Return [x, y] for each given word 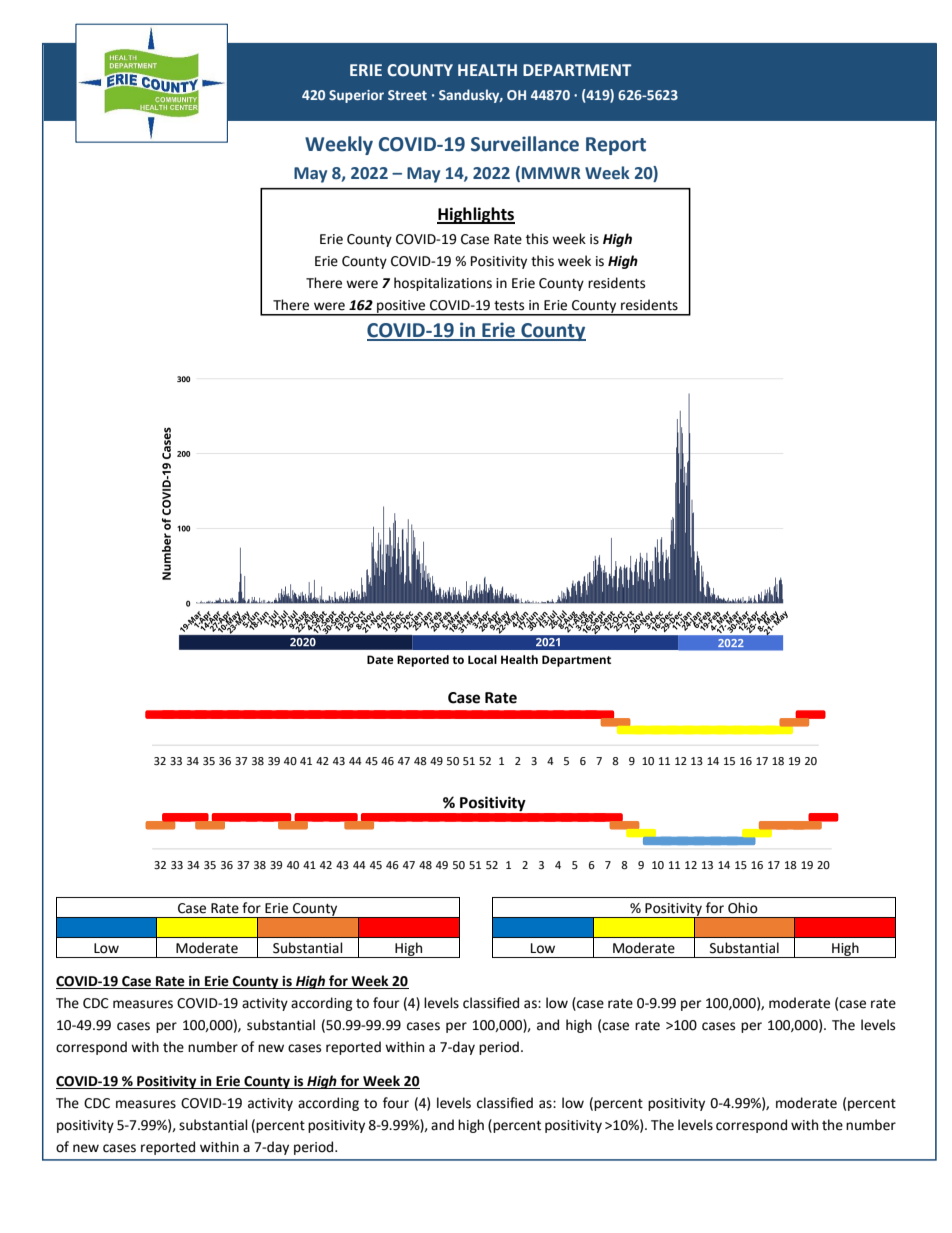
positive [401, 307]
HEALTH [487, 70]
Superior [356, 96]
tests [509, 306]
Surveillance [525, 144]
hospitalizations [443, 284]
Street [407, 95]
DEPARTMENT [577, 70]
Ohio [743, 908]
